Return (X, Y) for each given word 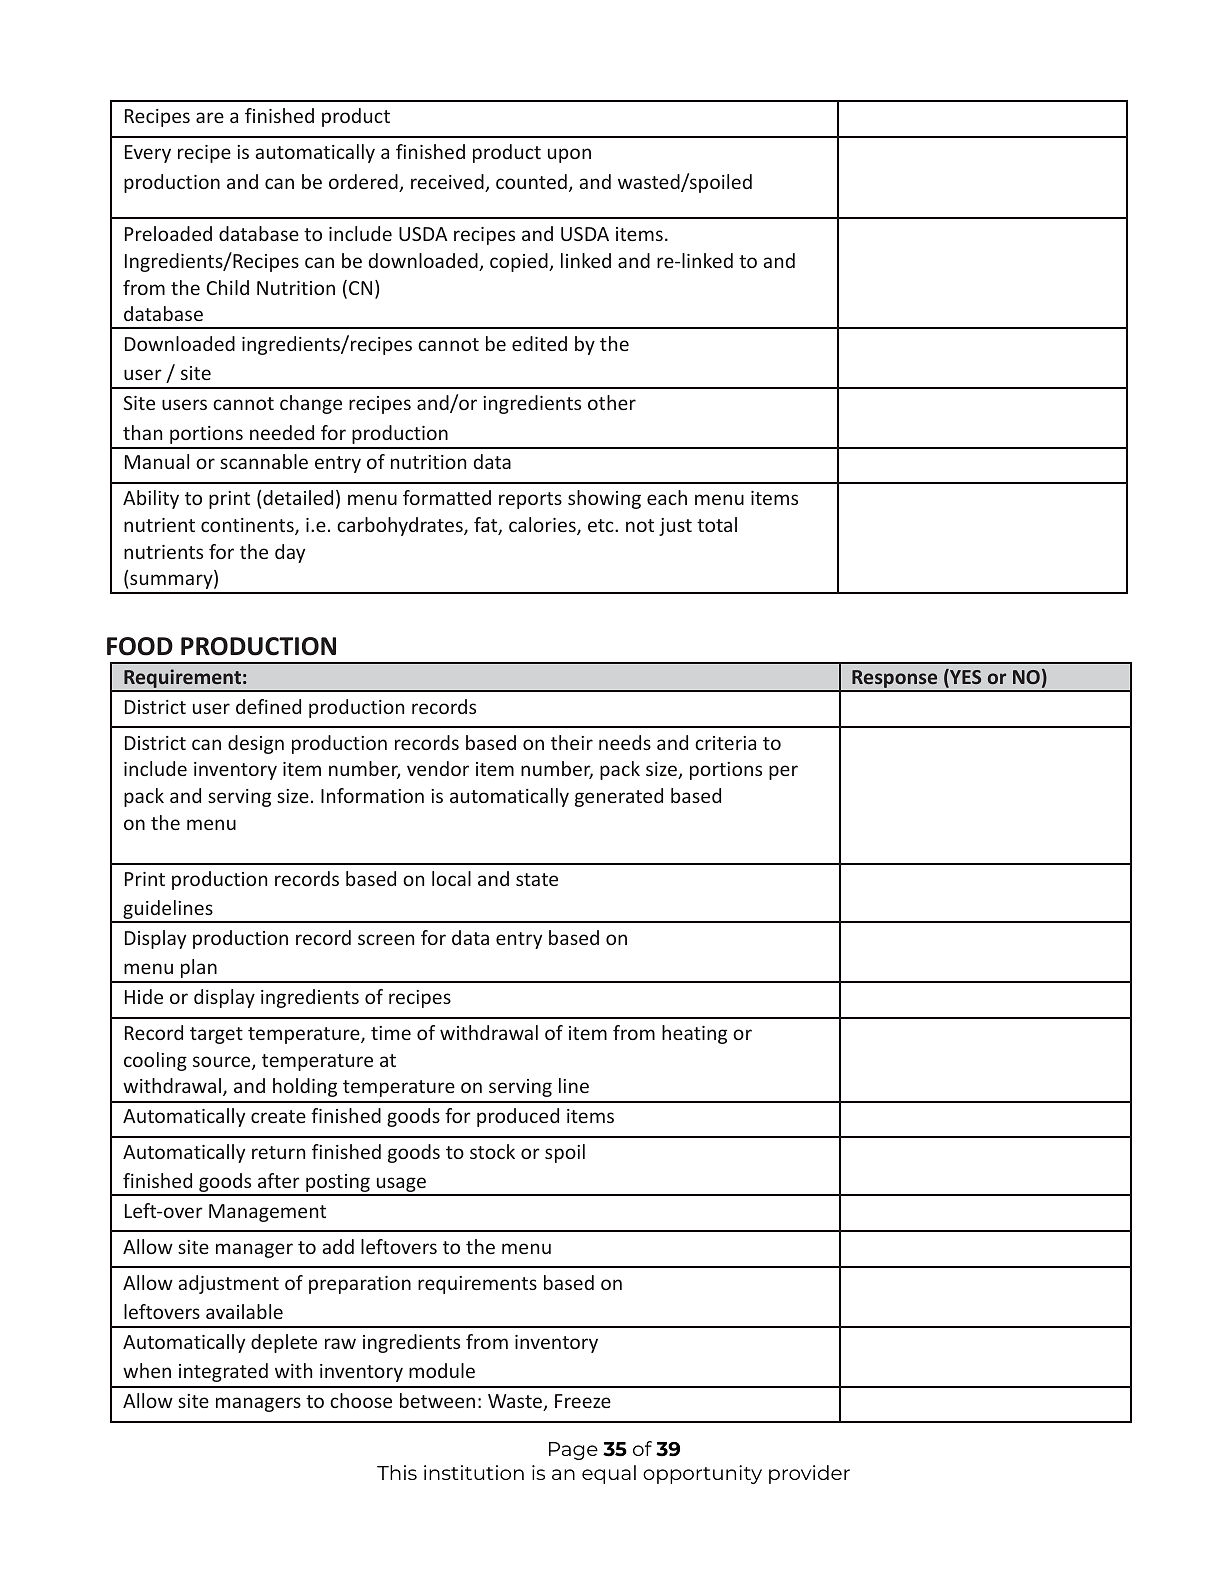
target (216, 1035)
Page (573, 1451)
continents (248, 526)
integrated (223, 1372)
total (717, 524)
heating (694, 1034)
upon (569, 155)
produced (518, 1117)
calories (543, 526)
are (210, 117)
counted (531, 181)
